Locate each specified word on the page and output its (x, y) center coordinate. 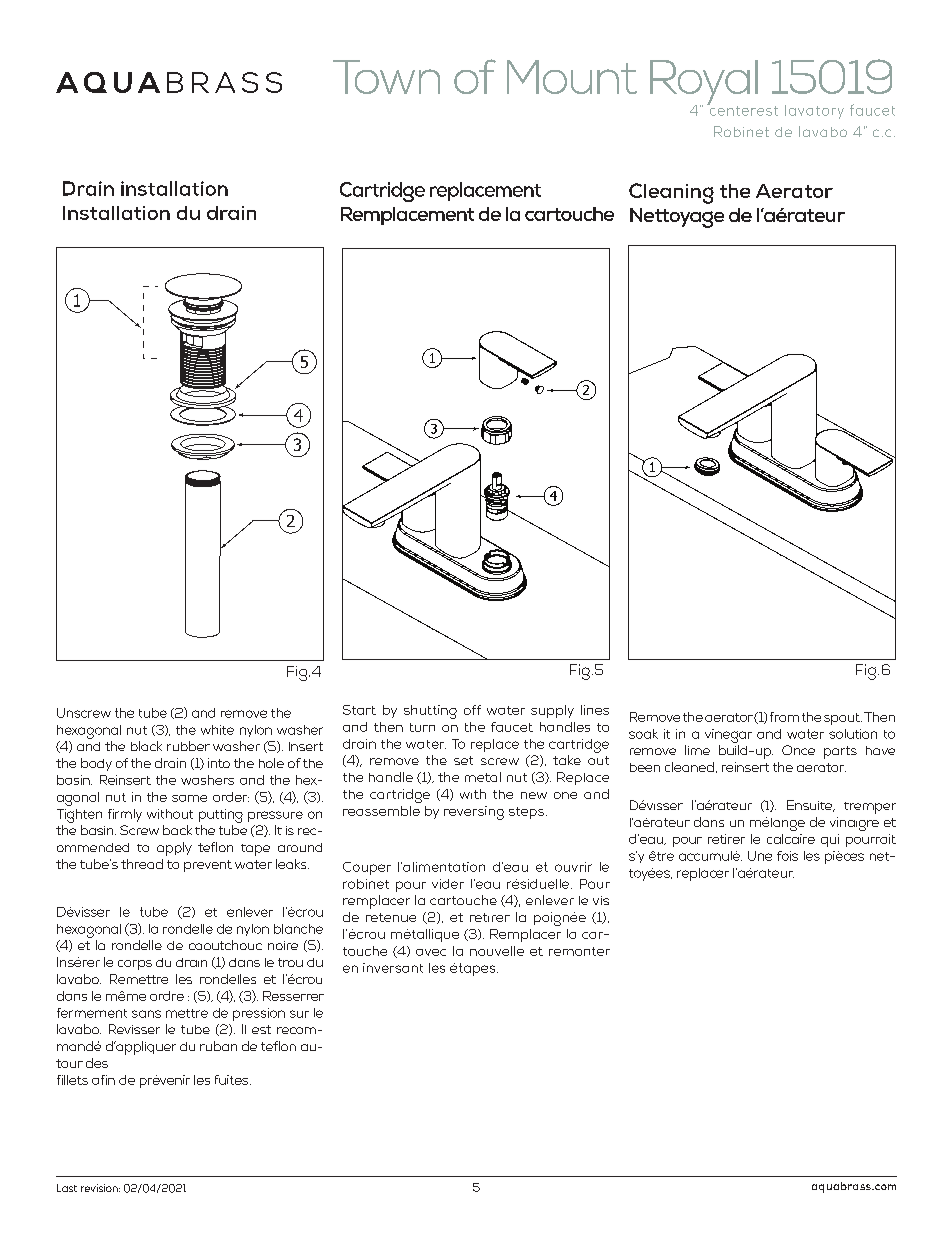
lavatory (814, 112)
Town (386, 77)
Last (67, 1188)
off (472, 710)
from (784, 717)
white (217, 730)
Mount (572, 77)
